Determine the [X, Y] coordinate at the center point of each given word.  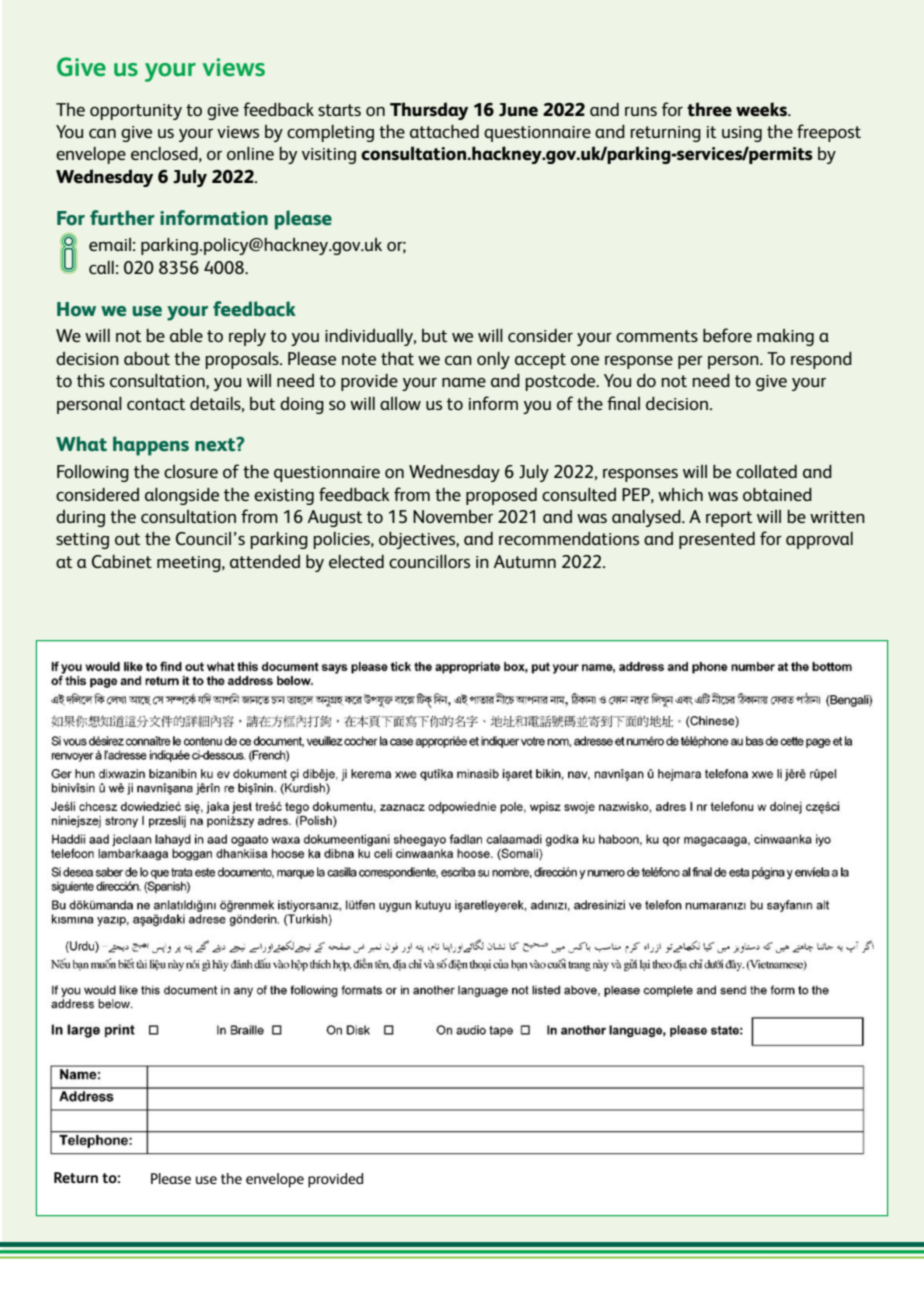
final [623, 403]
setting [82, 541]
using [742, 134]
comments [657, 336]
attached [444, 131]
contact [156, 404]
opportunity [136, 112]
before [727, 335]
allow [400, 403]
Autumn [524, 561]
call [101, 267]
